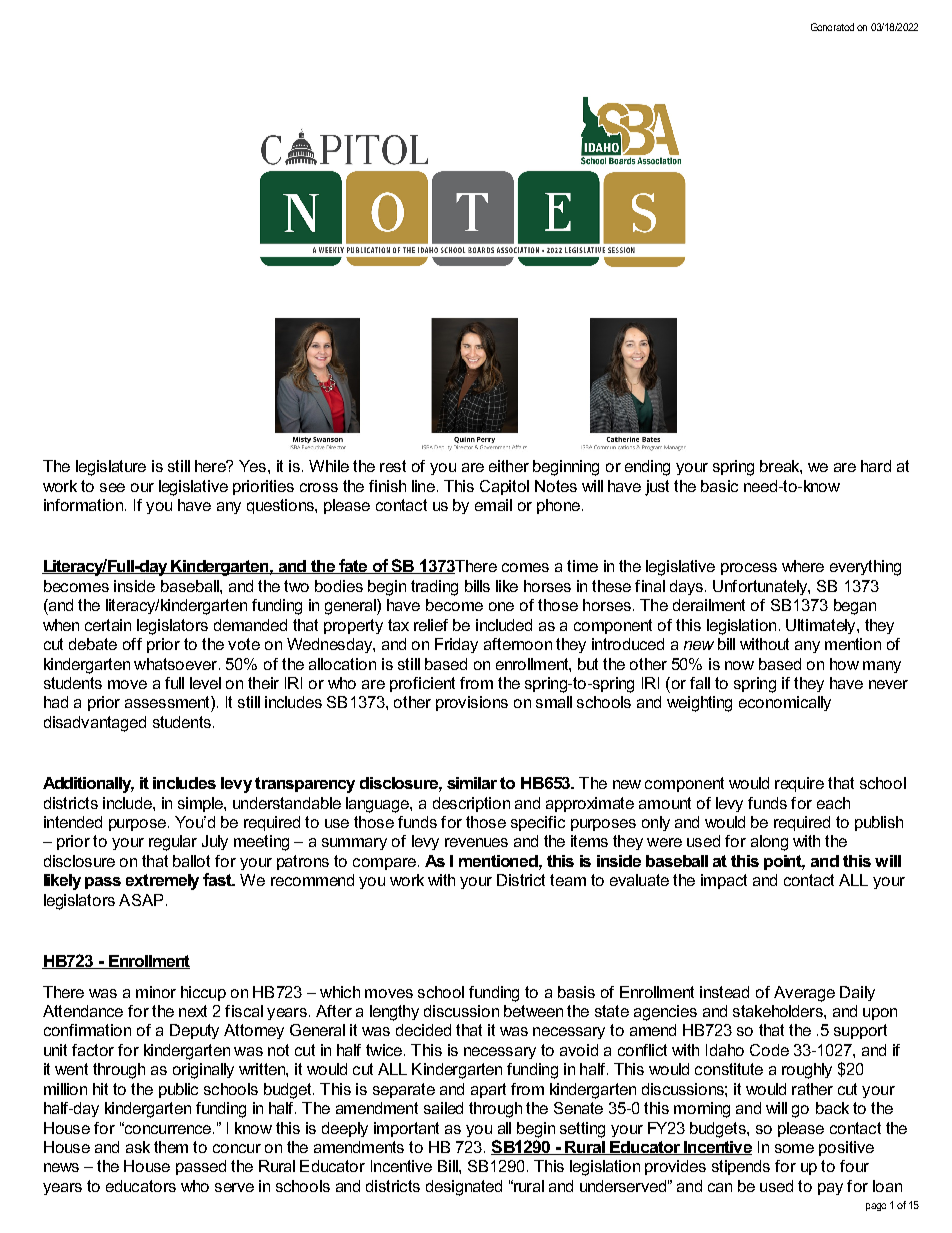 This screenshot has width=952, height=1233. Describe the element at coordinates (724, 881) in the screenshot. I see `impact` at that location.
